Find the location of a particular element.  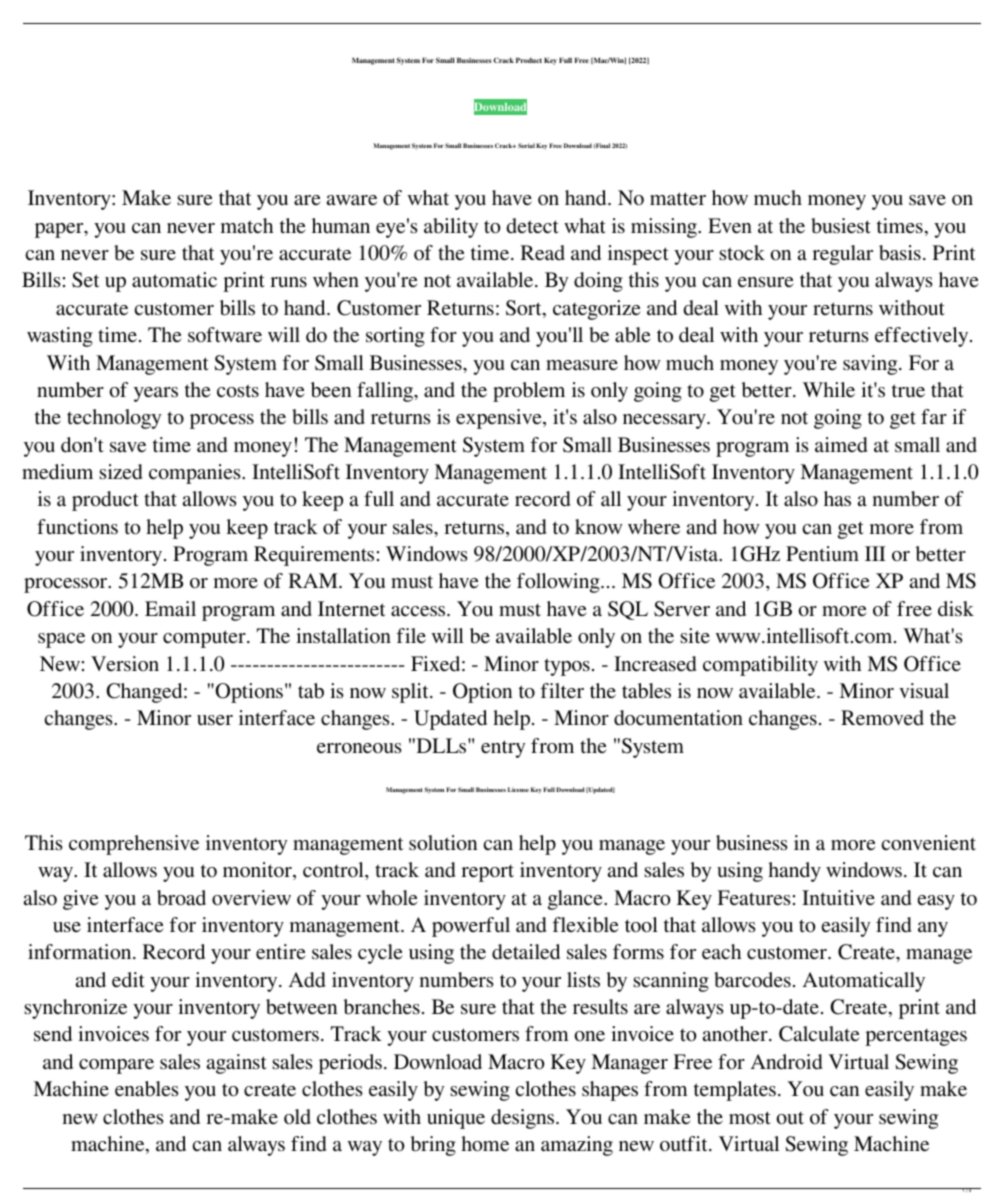

know is located at coordinates (598, 526).
